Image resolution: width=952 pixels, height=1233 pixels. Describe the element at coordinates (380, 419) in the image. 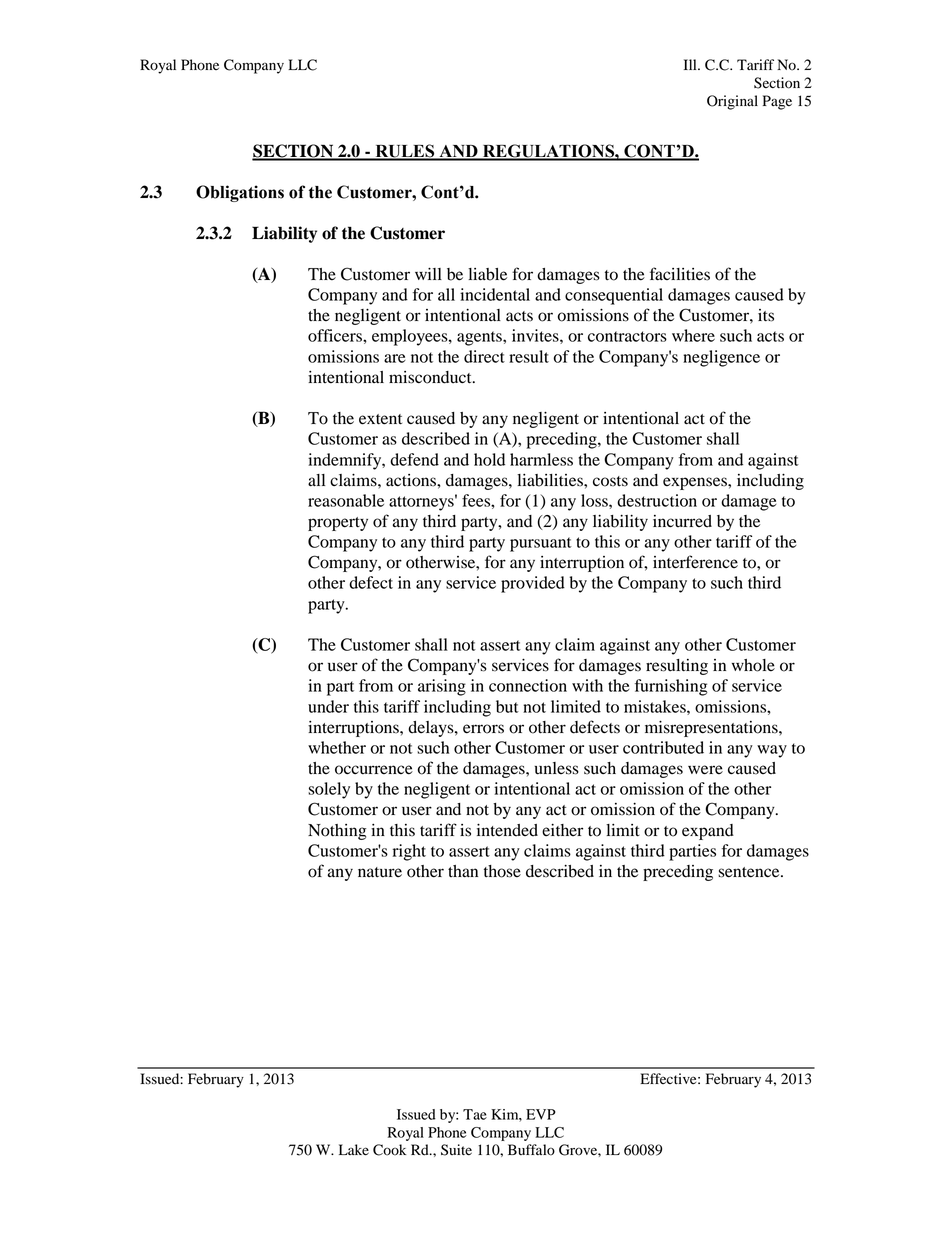

I see `extent` at that location.
